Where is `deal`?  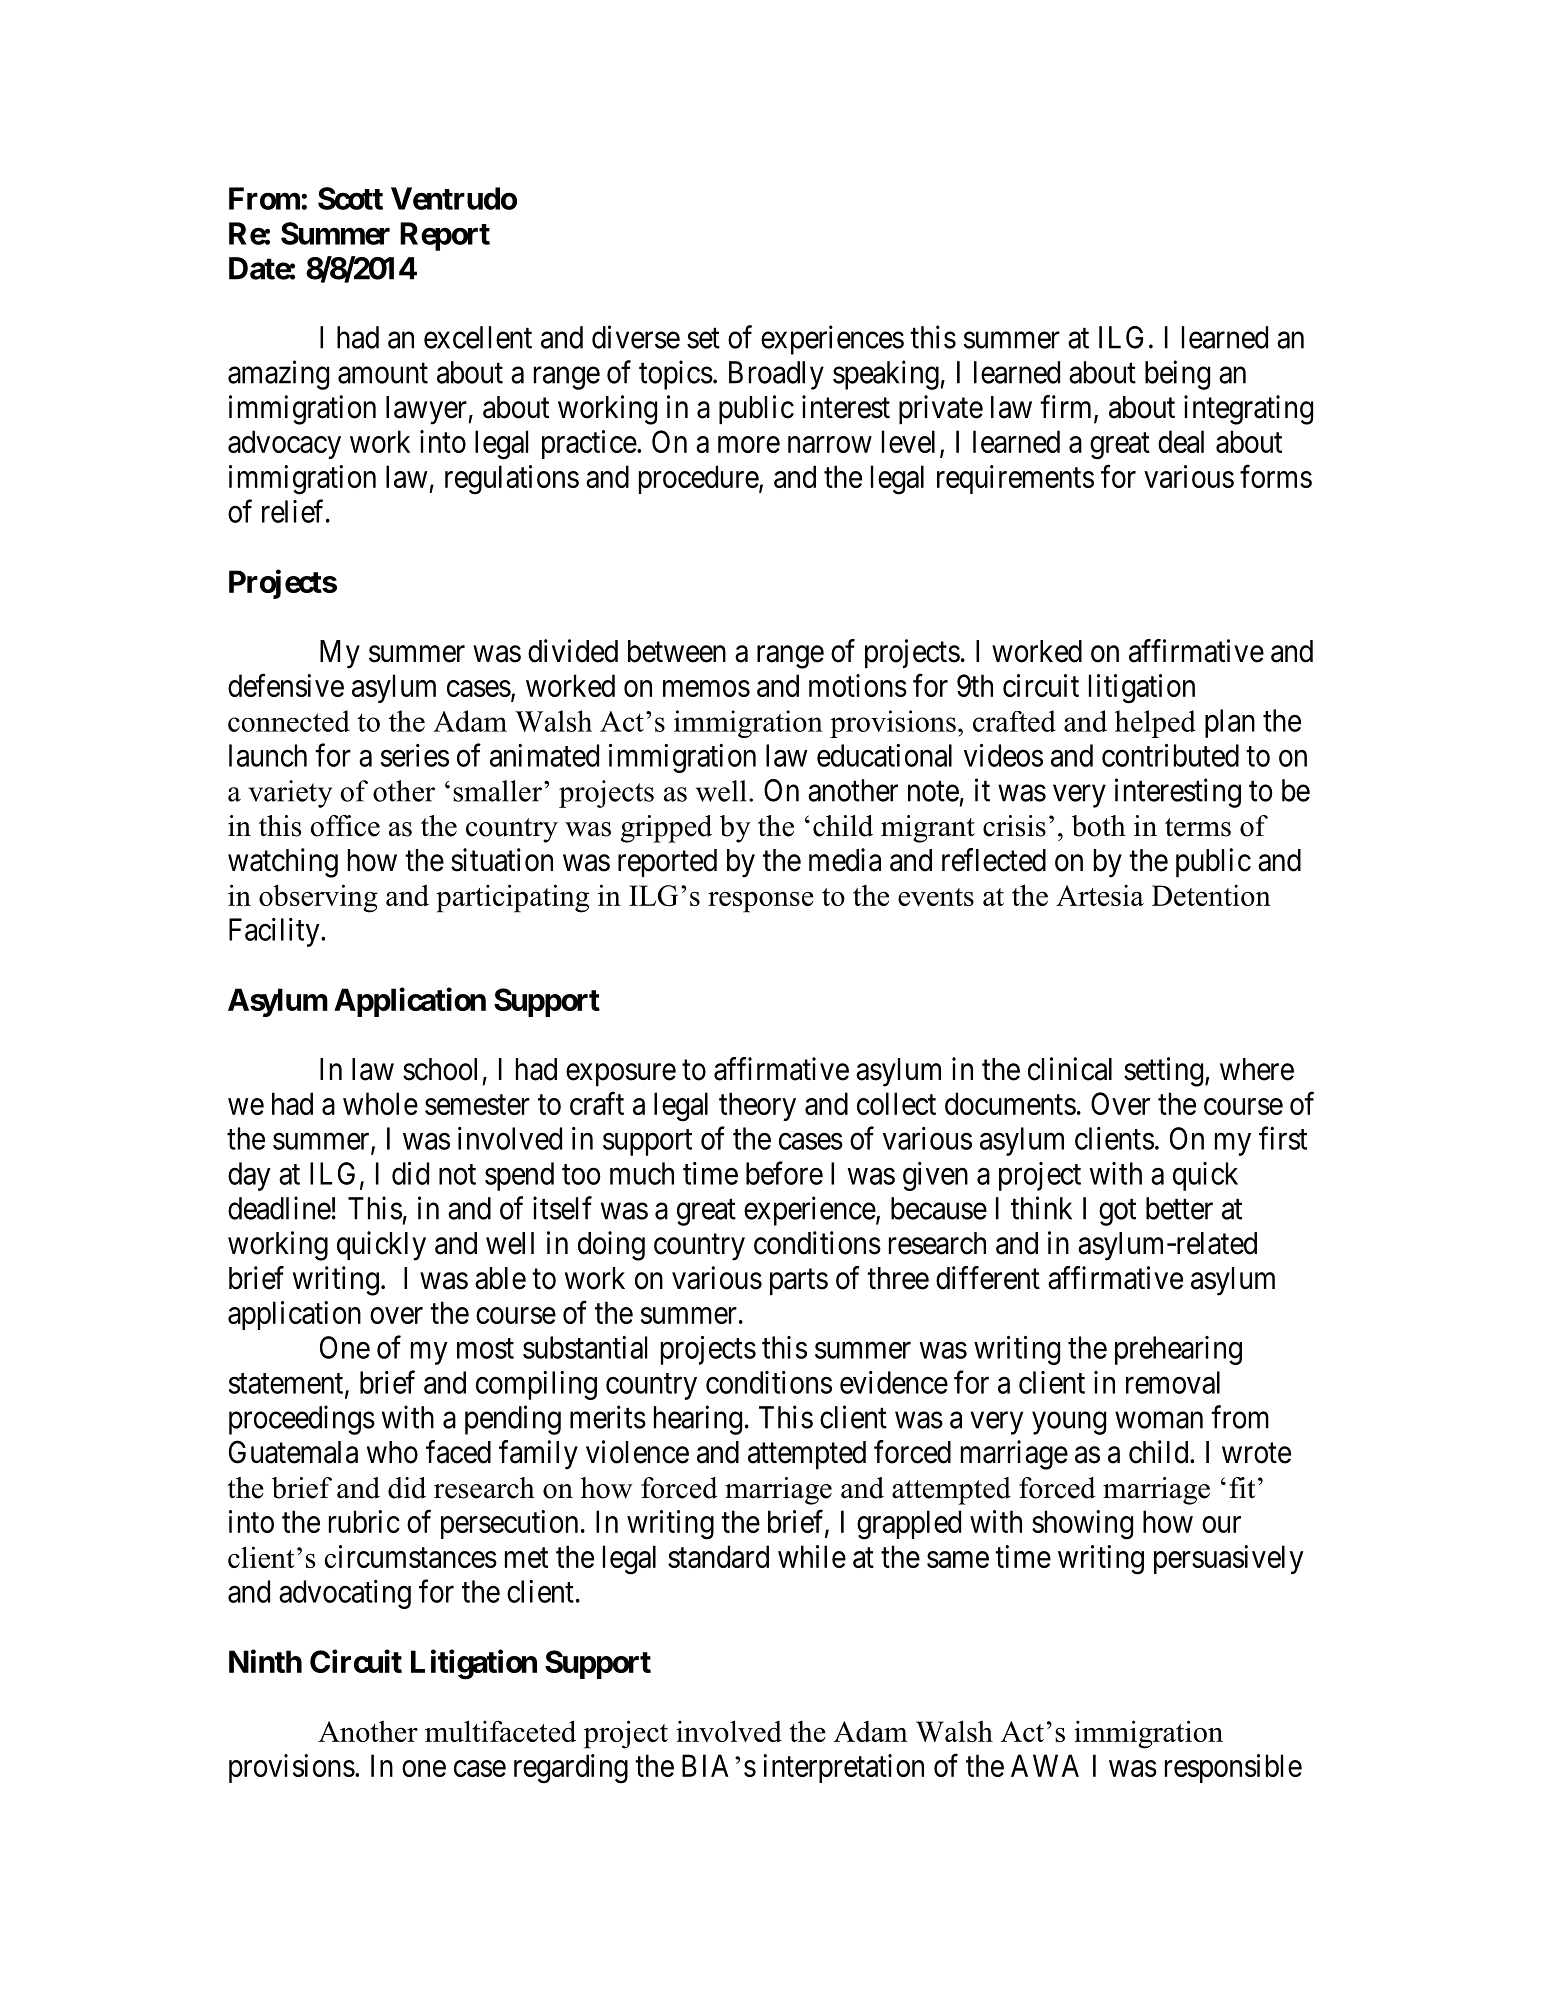
deal is located at coordinates (1181, 441).
